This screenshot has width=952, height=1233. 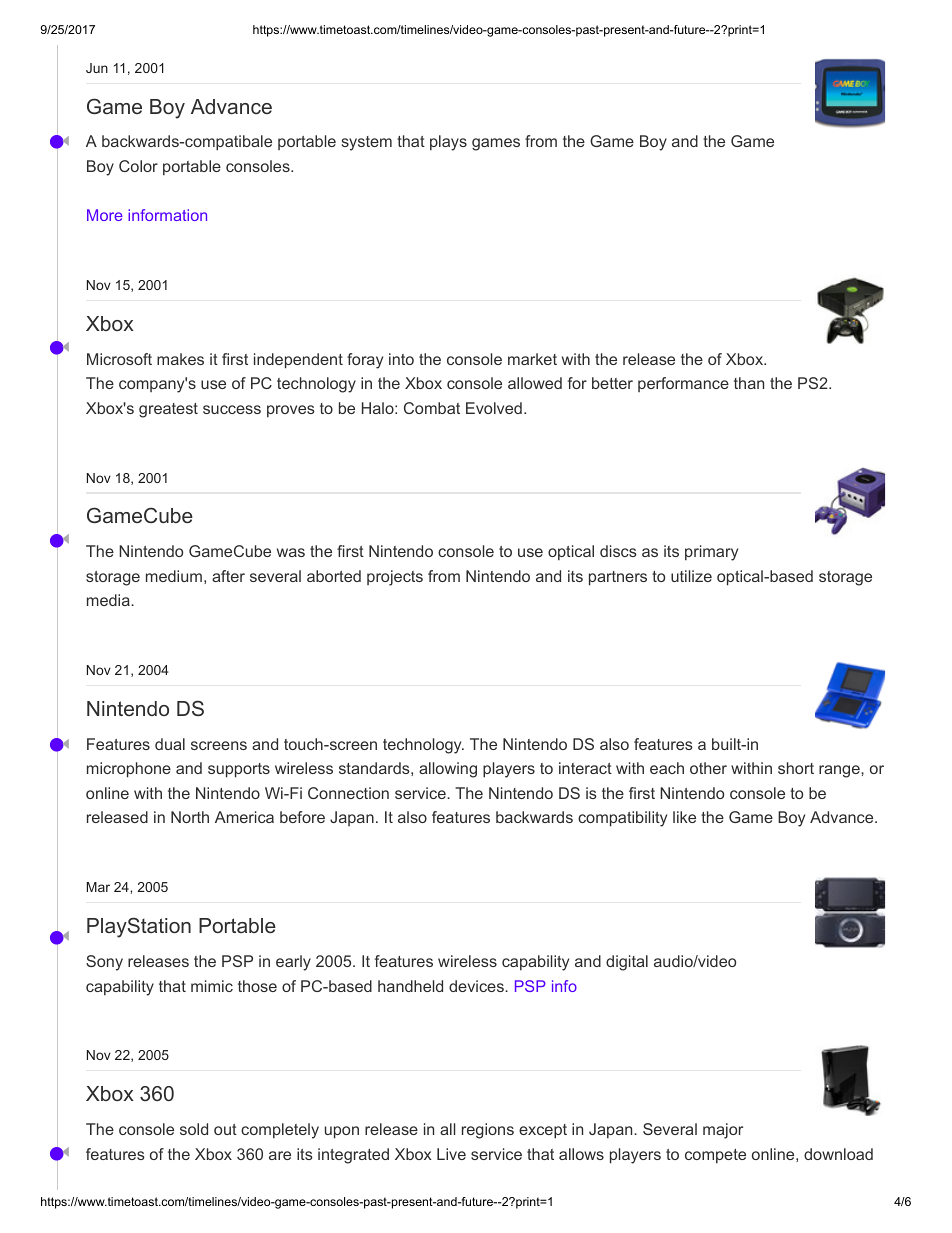 I want to click on regions, so click(x=488, y=1131).
